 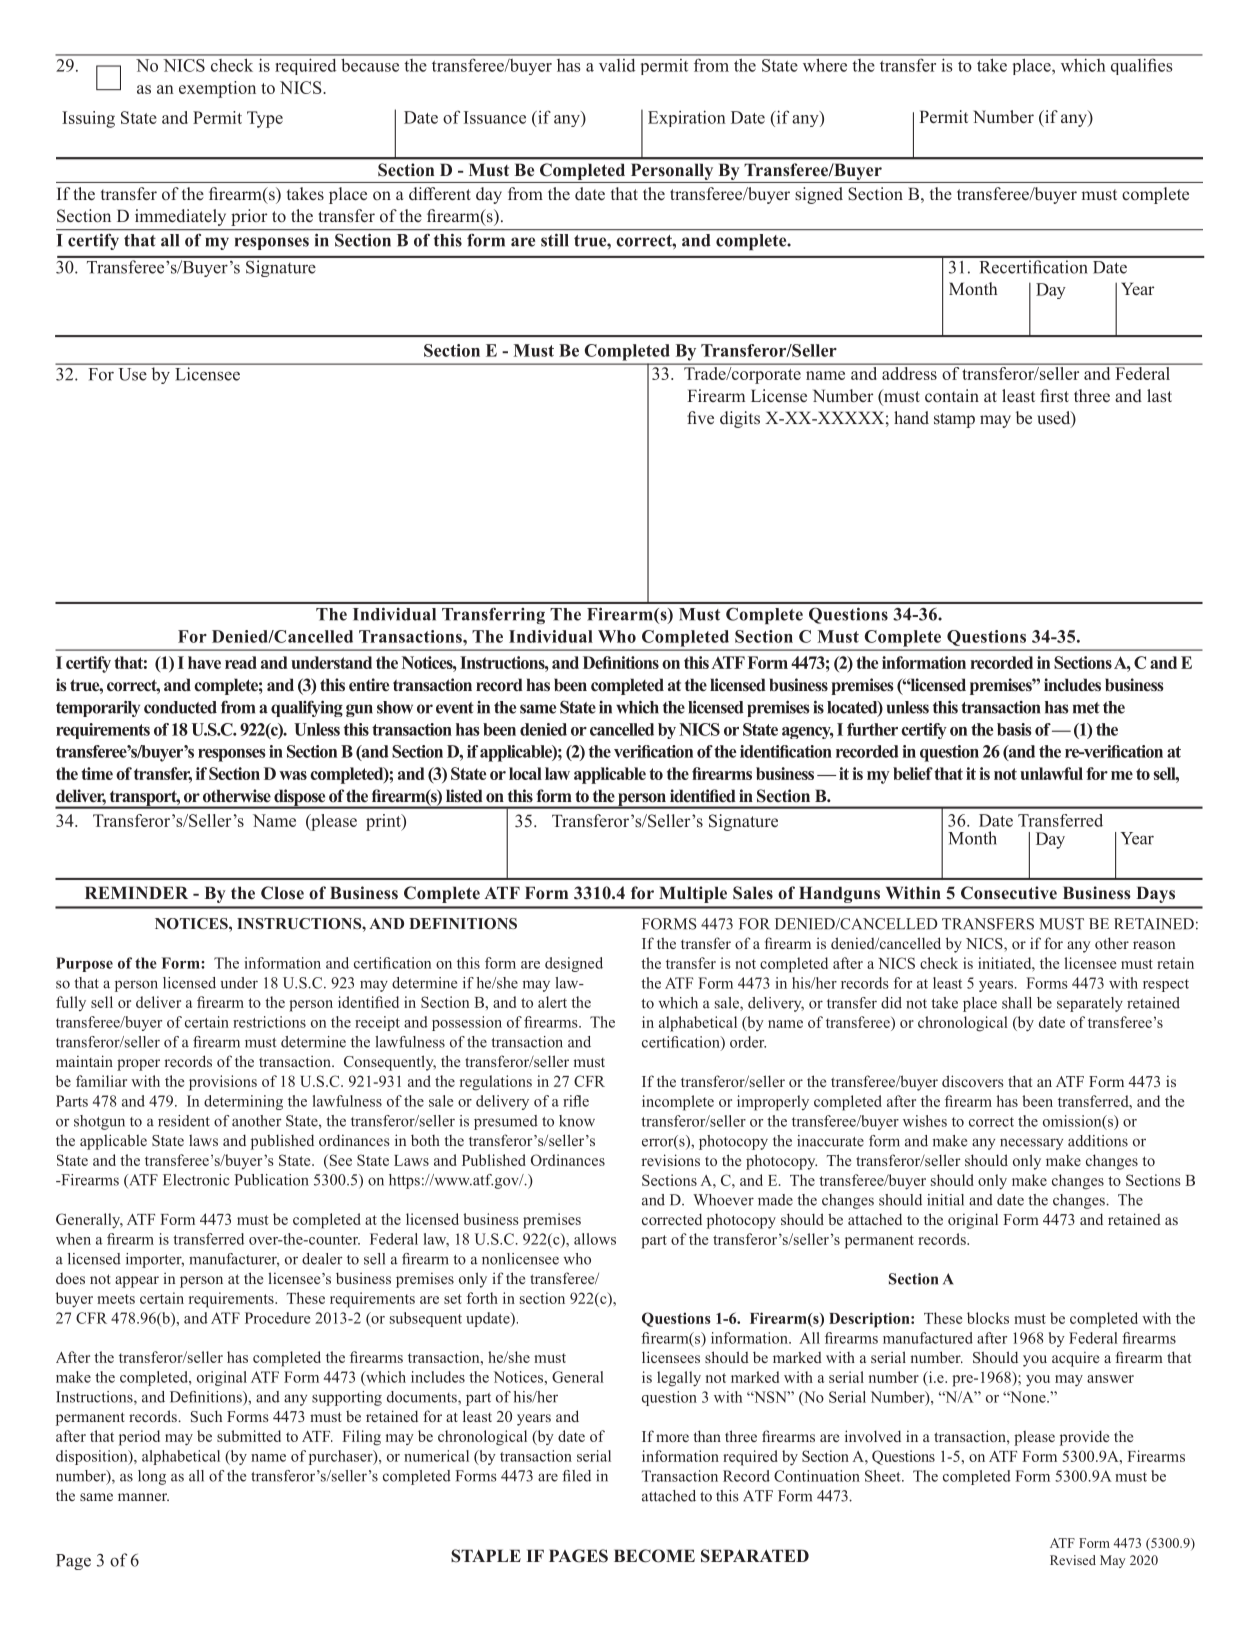 I want to click on BECOME, so click(x=654, y=1556).
